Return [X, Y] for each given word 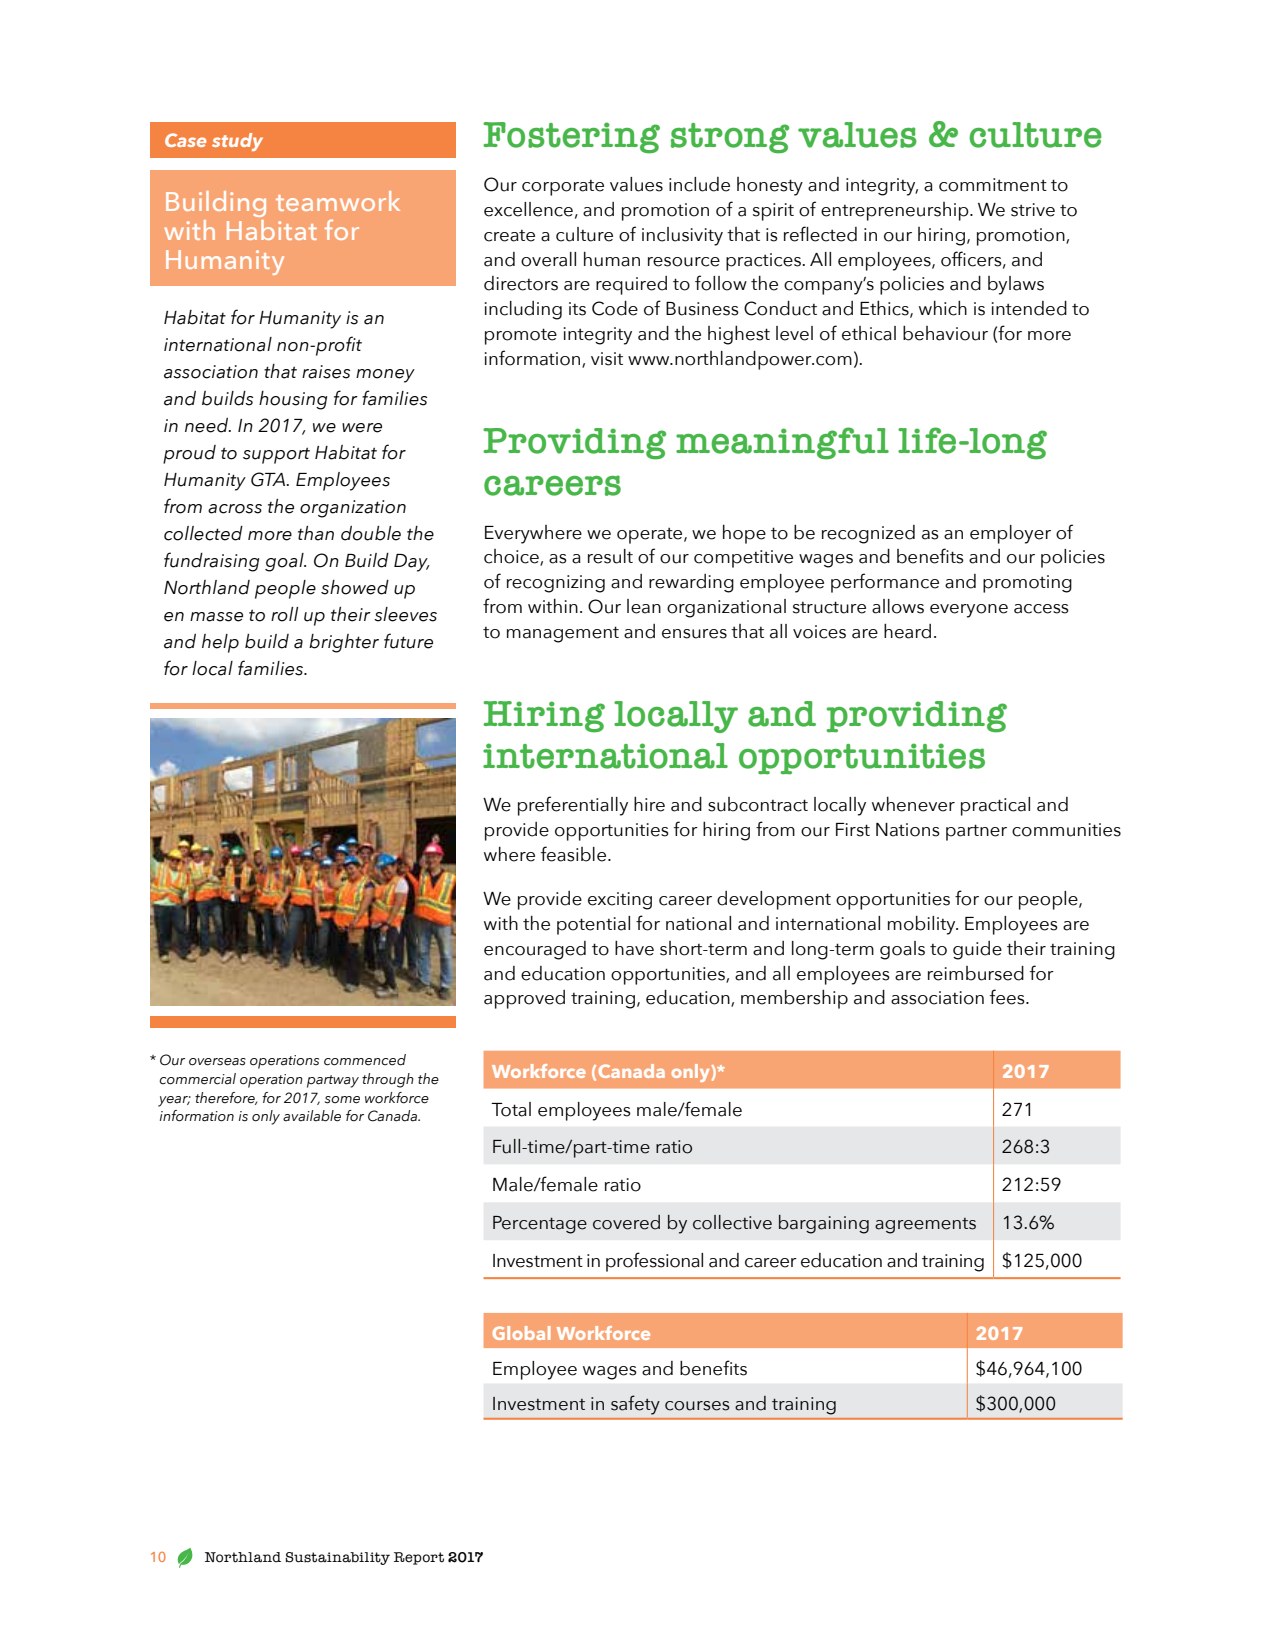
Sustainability [337, 1558]
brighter [344, 643]
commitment [993, 185]
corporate [563, 188]
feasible [573, 854]
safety [635, 1405]
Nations [908, 830]
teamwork [338, 201]
